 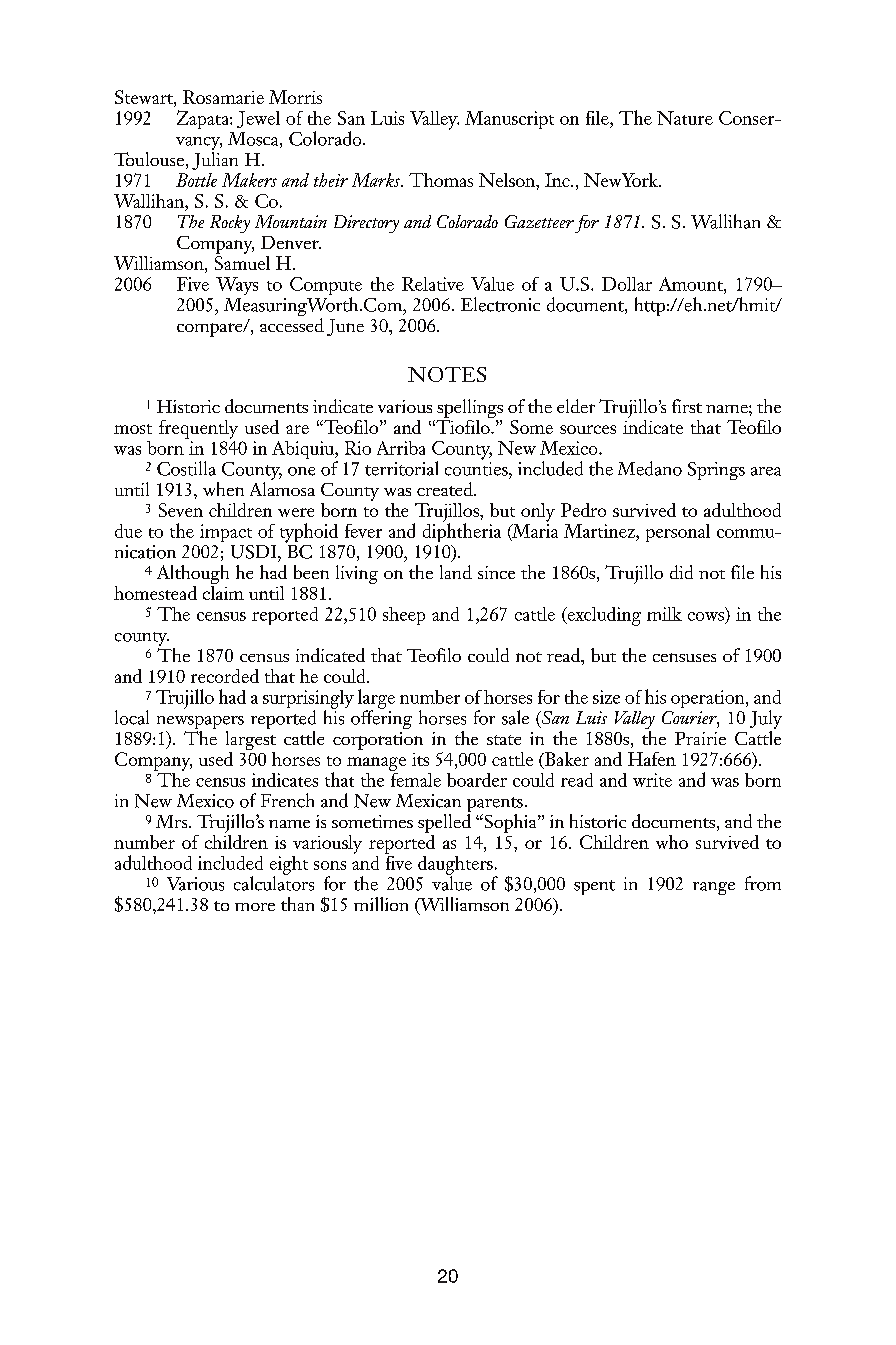 What do you see at coordinates (204, 119) in the document?
I see `Zapata` at bounding box center [204, 119].
